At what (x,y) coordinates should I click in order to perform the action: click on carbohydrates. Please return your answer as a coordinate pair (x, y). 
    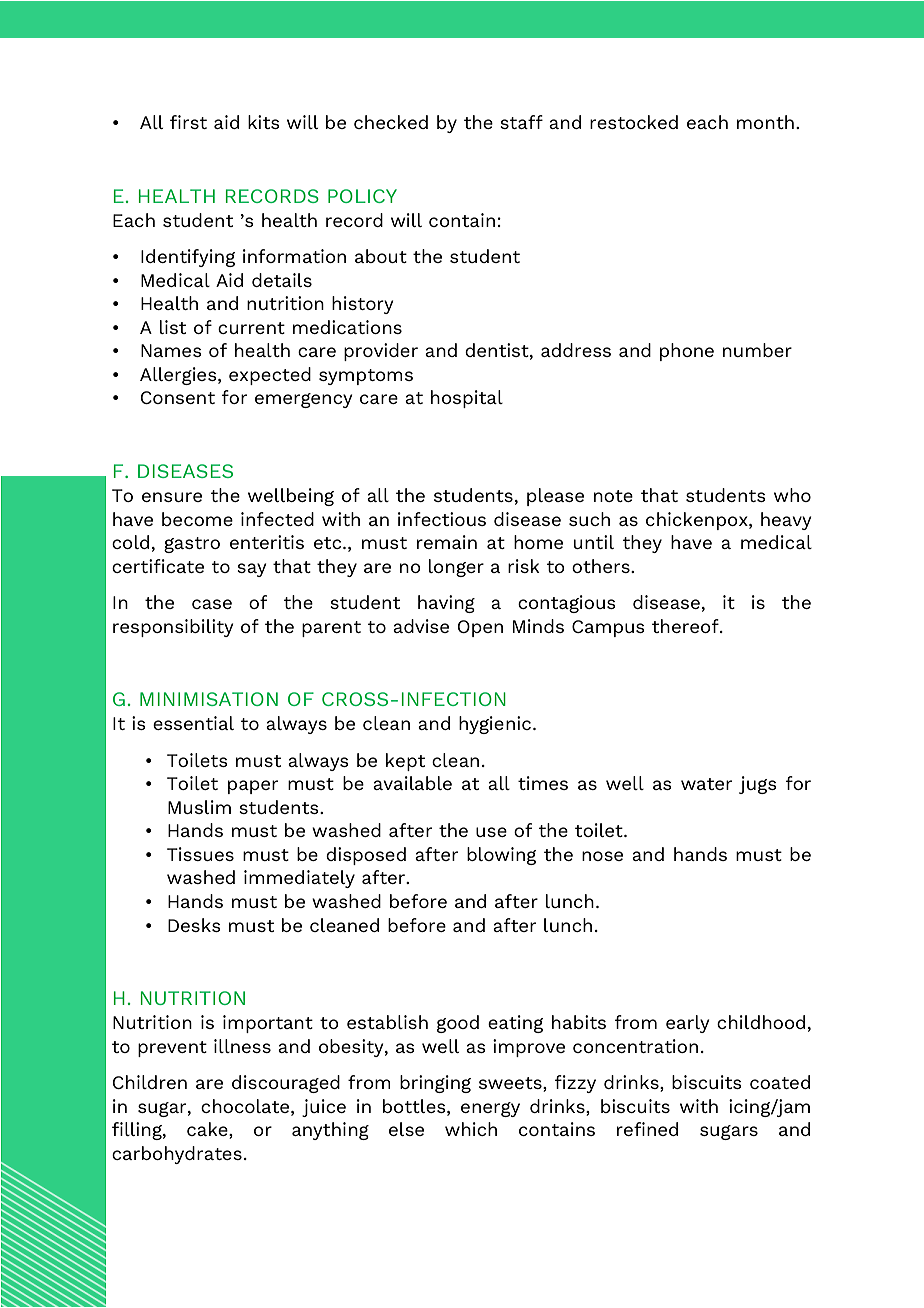
    Looking at the image, I should click on (177, 1155).
